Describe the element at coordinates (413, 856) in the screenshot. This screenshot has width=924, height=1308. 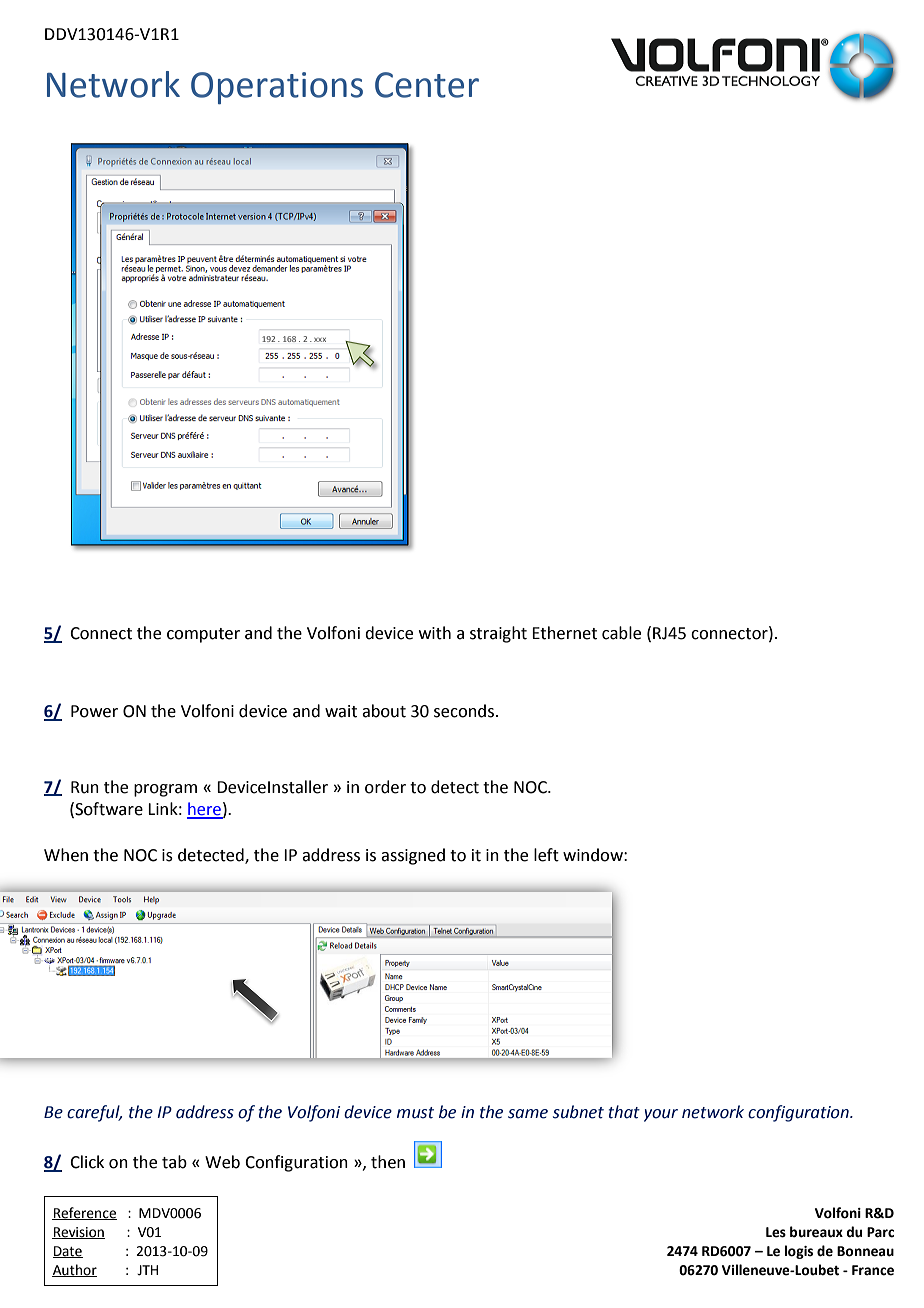
I see `assigned` at that location.
